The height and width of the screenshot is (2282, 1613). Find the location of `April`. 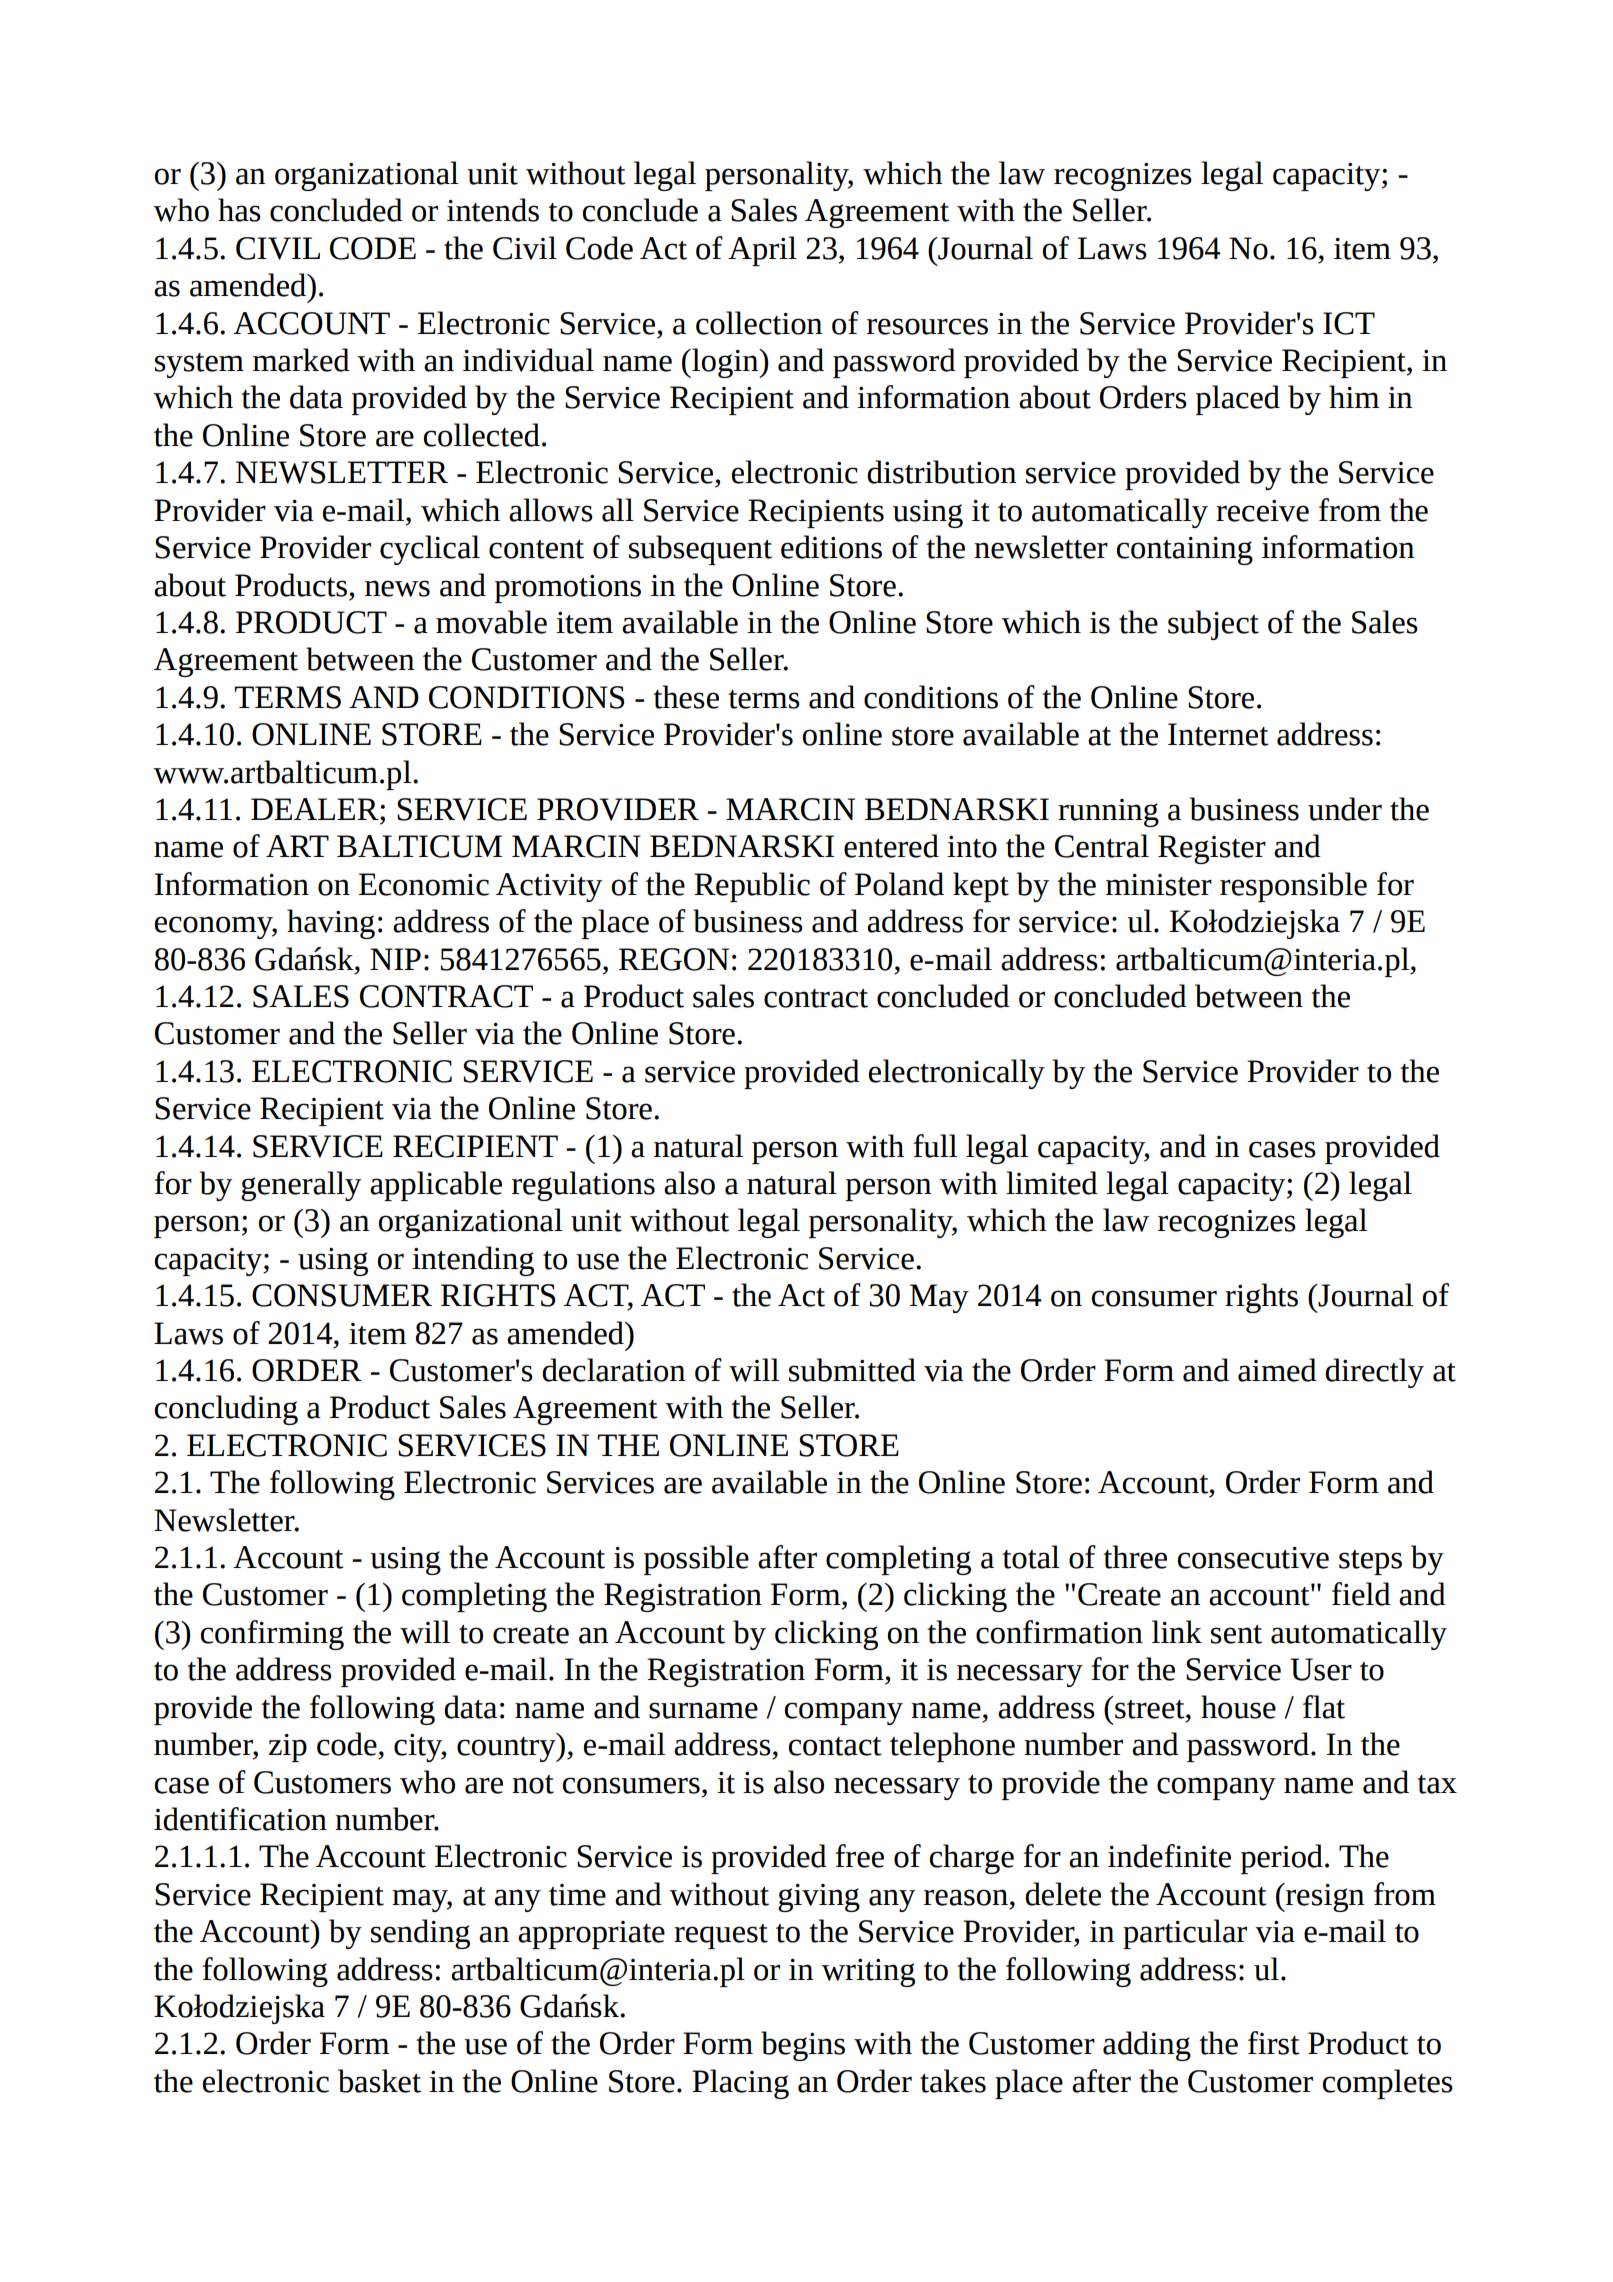

April is located at coordinates (762, 251).
